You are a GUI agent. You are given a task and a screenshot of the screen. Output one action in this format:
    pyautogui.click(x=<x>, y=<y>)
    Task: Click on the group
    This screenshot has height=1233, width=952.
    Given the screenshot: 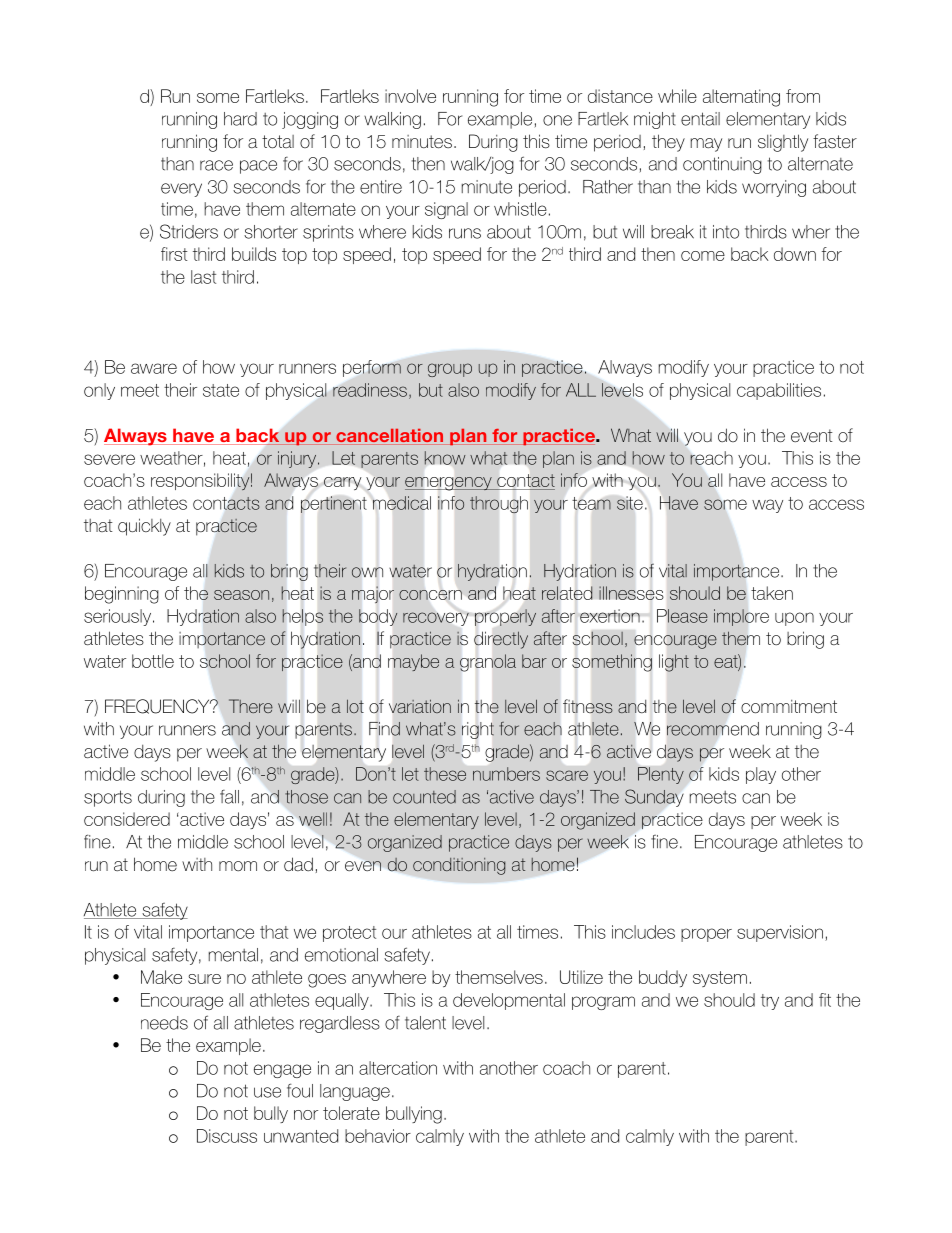 What is the action you would take?
    pyautogui.click(x=450, y=370)
